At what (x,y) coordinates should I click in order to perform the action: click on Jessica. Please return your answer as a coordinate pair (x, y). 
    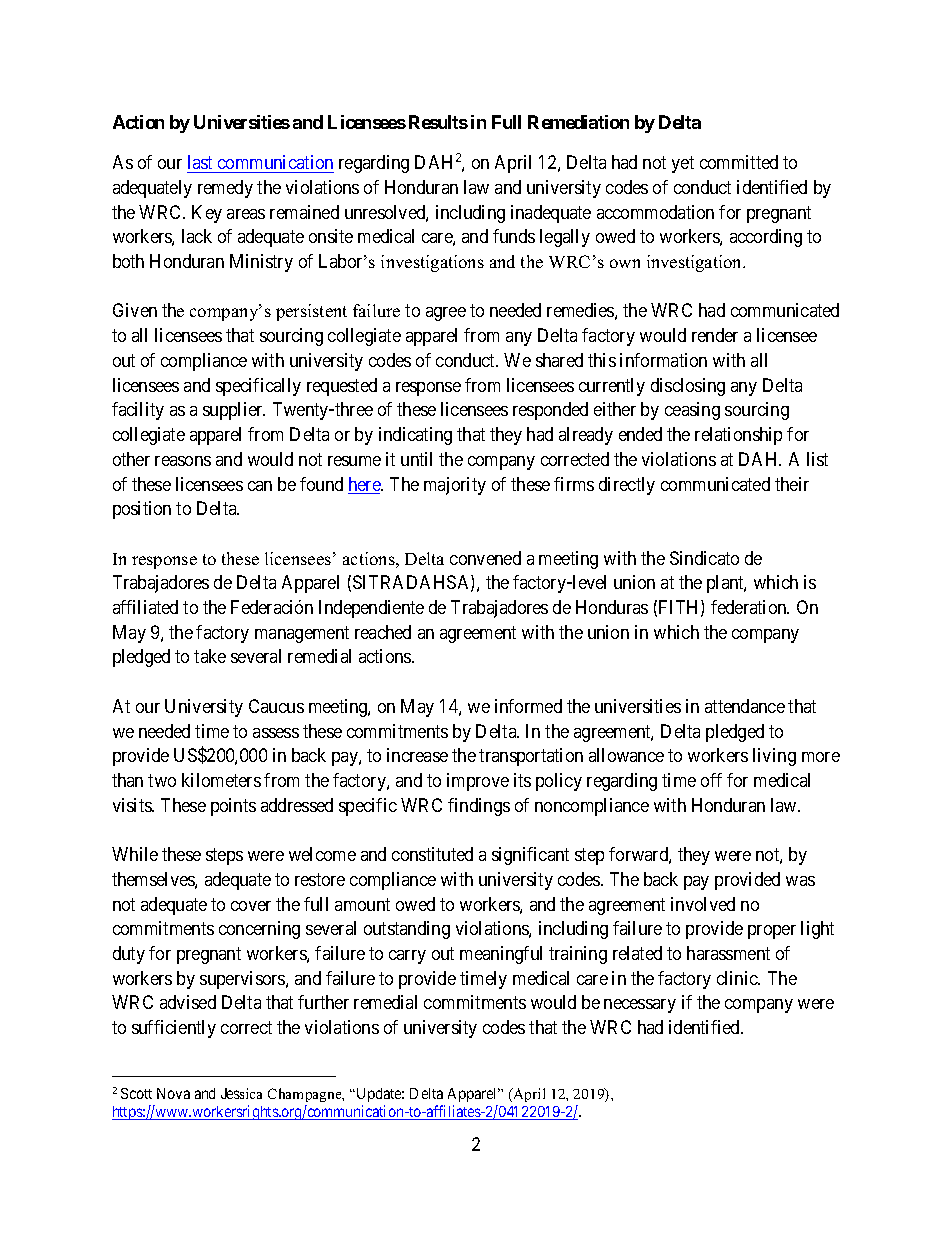
    Looking at the image, I should click on (241, 1093).
